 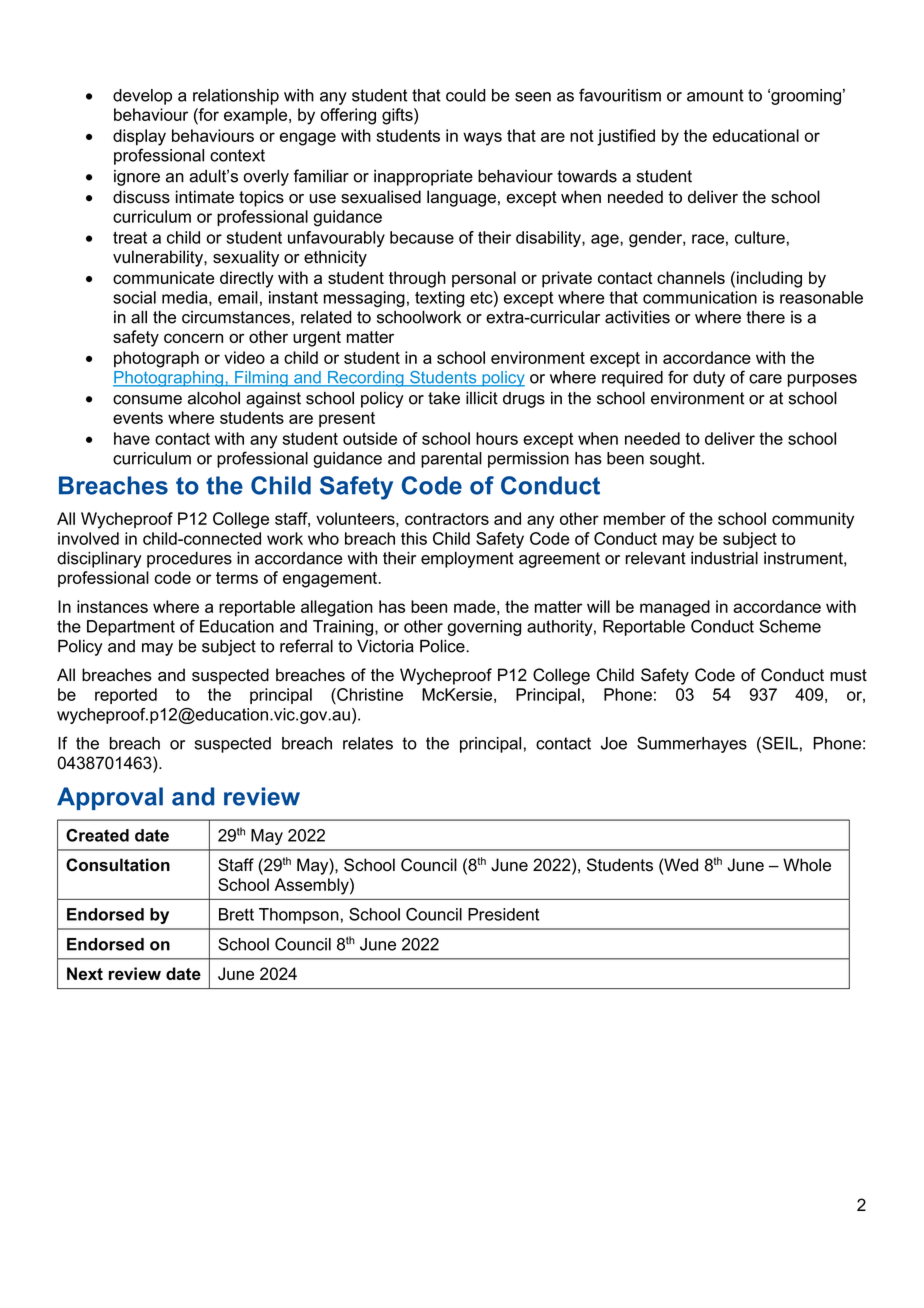 What do you see at coordinates (503, 914) in the document?
I see `President` at bounding box center [503, 914].
